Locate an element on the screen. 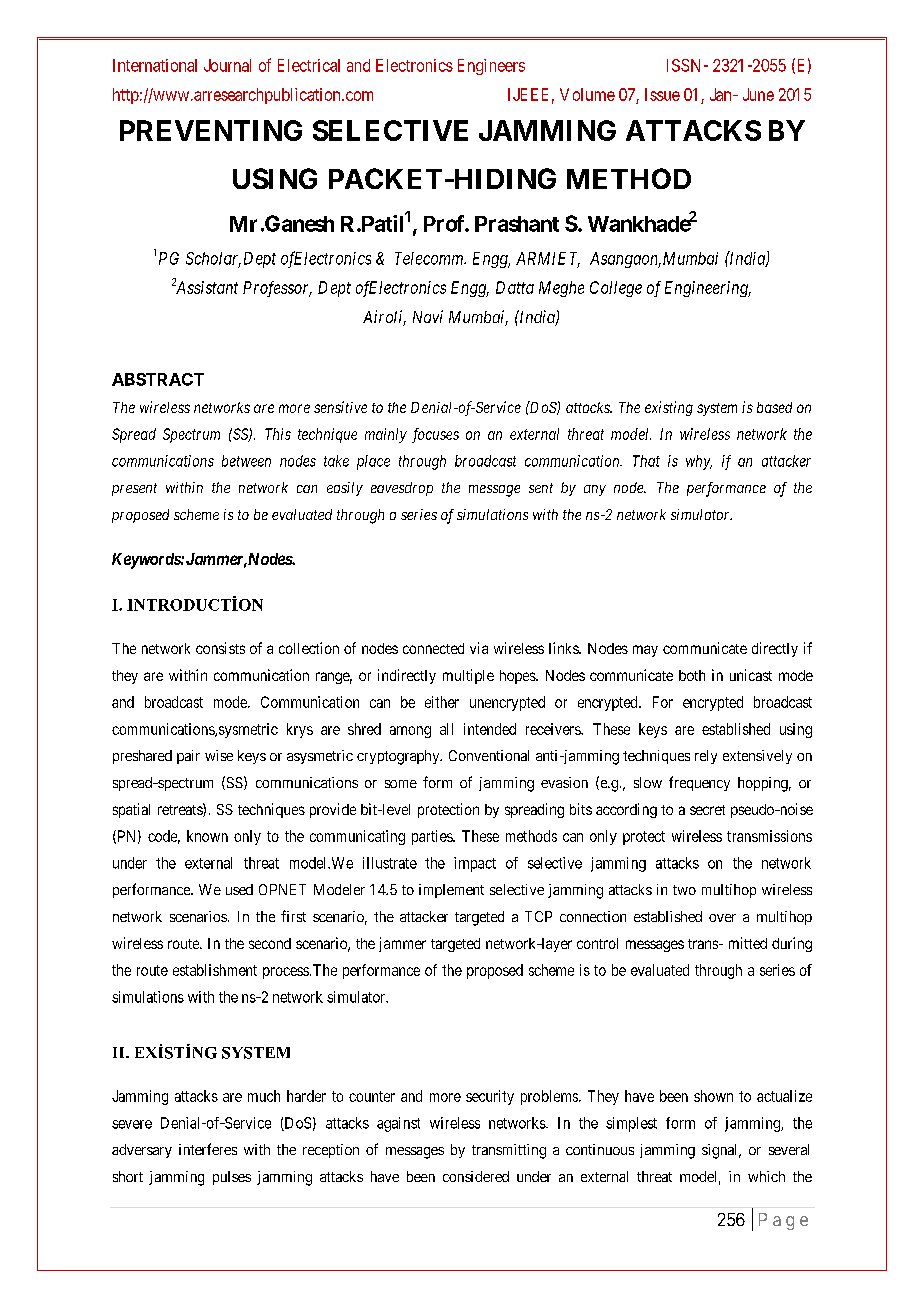 Image resolution: width=924 pixels, height=1308 pixels. both is located at coordinates (692, 675).
